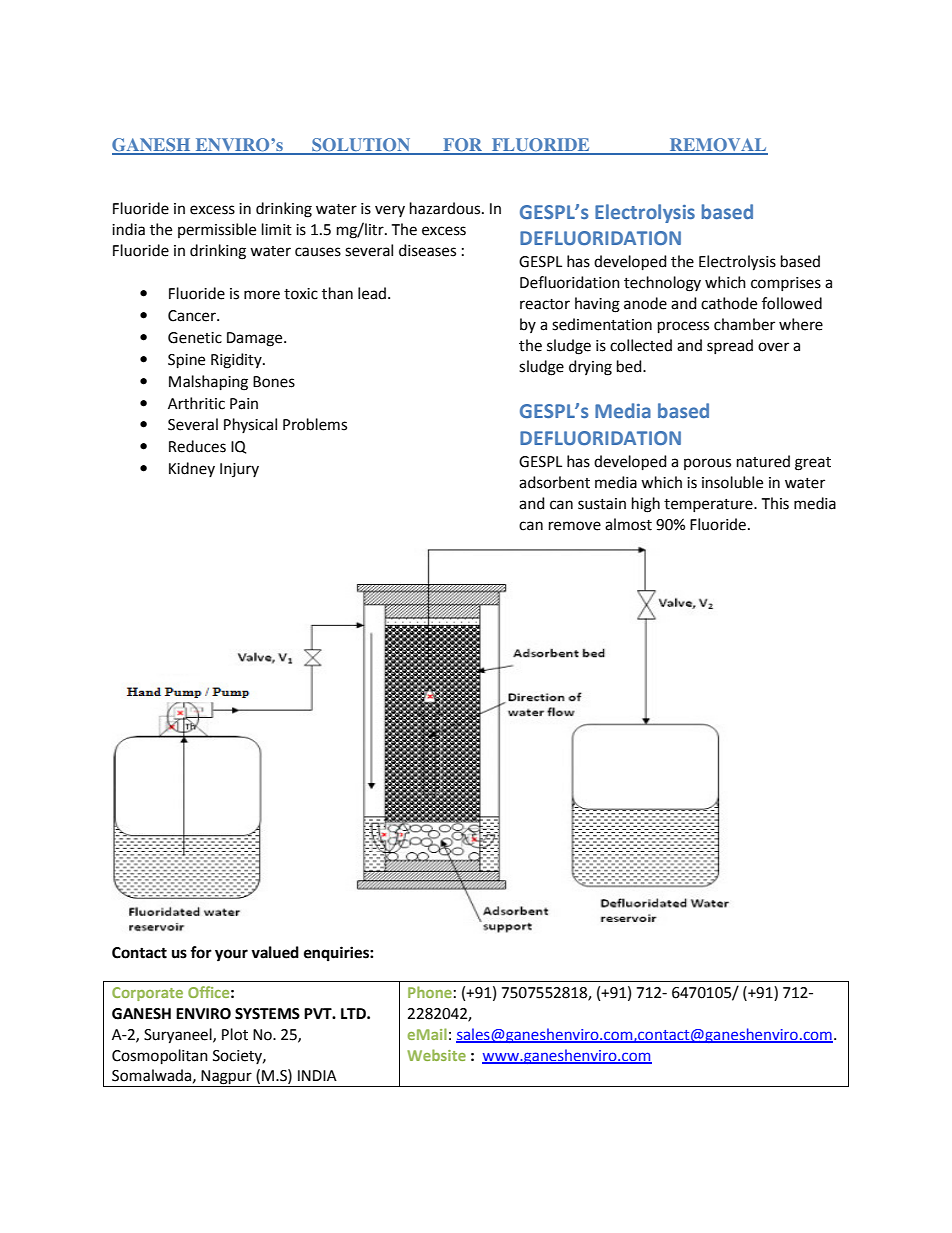  I want to click on remove, so click(575, 526).
